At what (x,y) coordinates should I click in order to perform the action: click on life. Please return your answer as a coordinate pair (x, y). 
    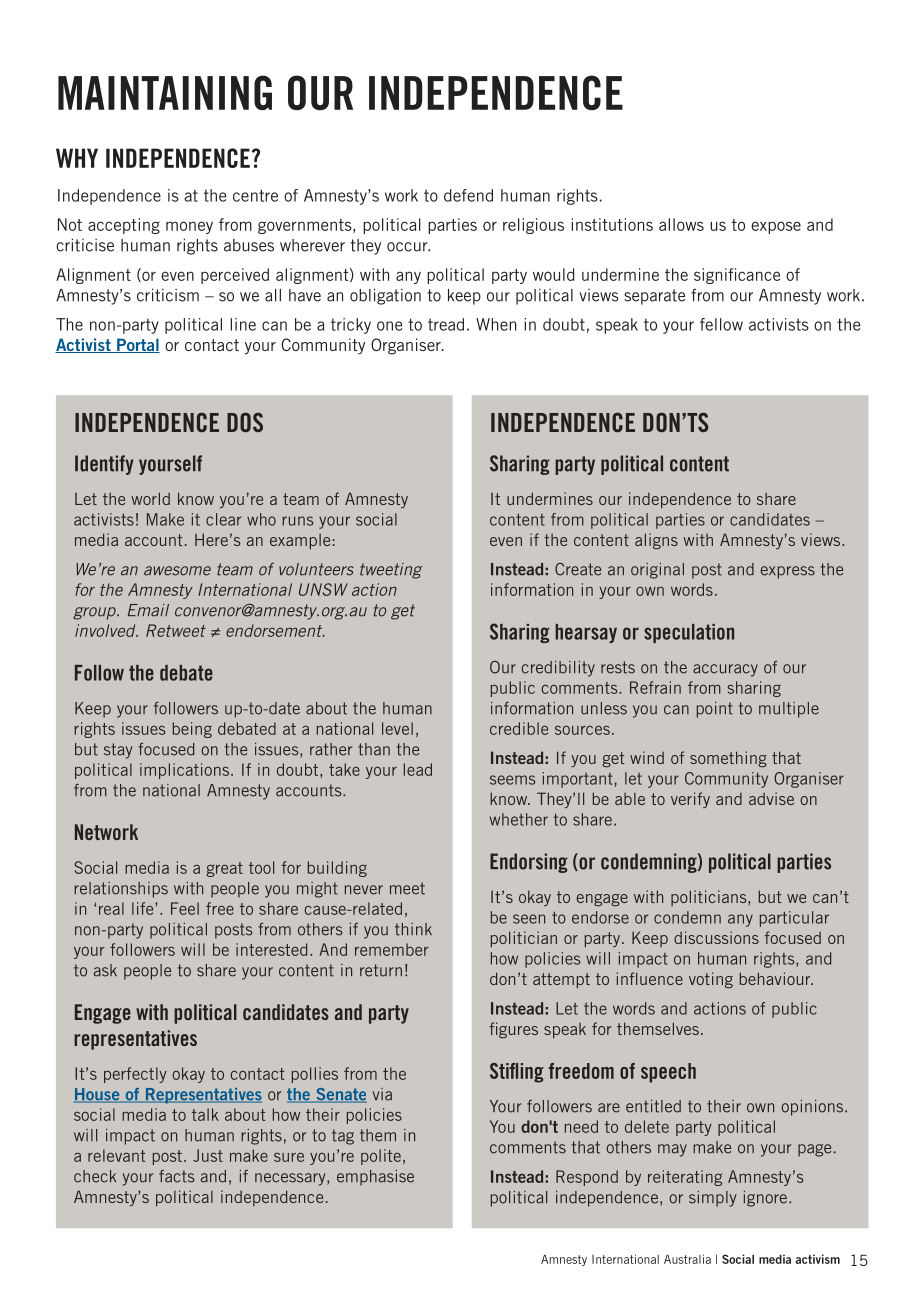
    Looking at the image, I should click on (144, 908).
